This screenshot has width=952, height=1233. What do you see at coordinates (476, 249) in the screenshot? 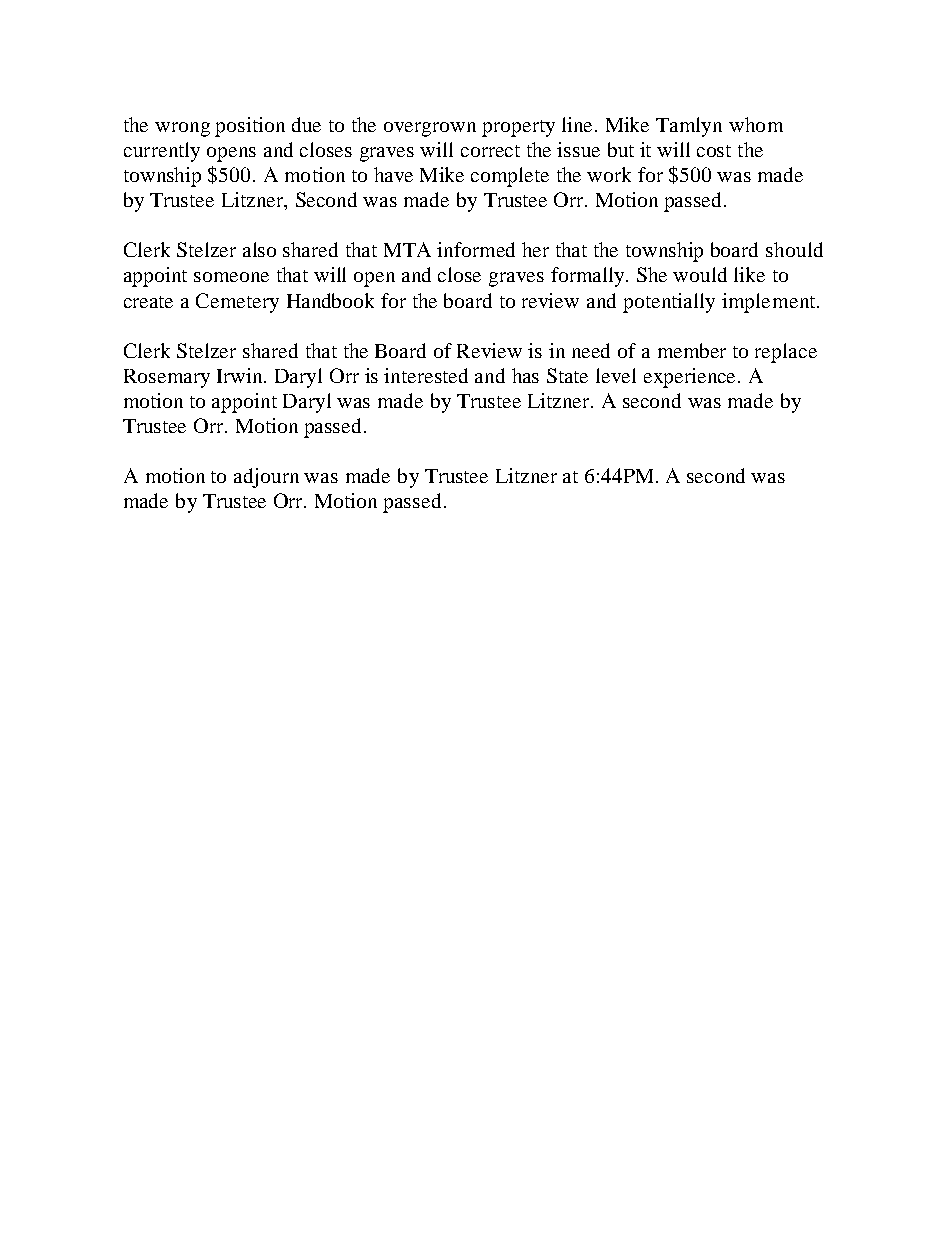
I see `informed` at bounding box center [476, 249].
